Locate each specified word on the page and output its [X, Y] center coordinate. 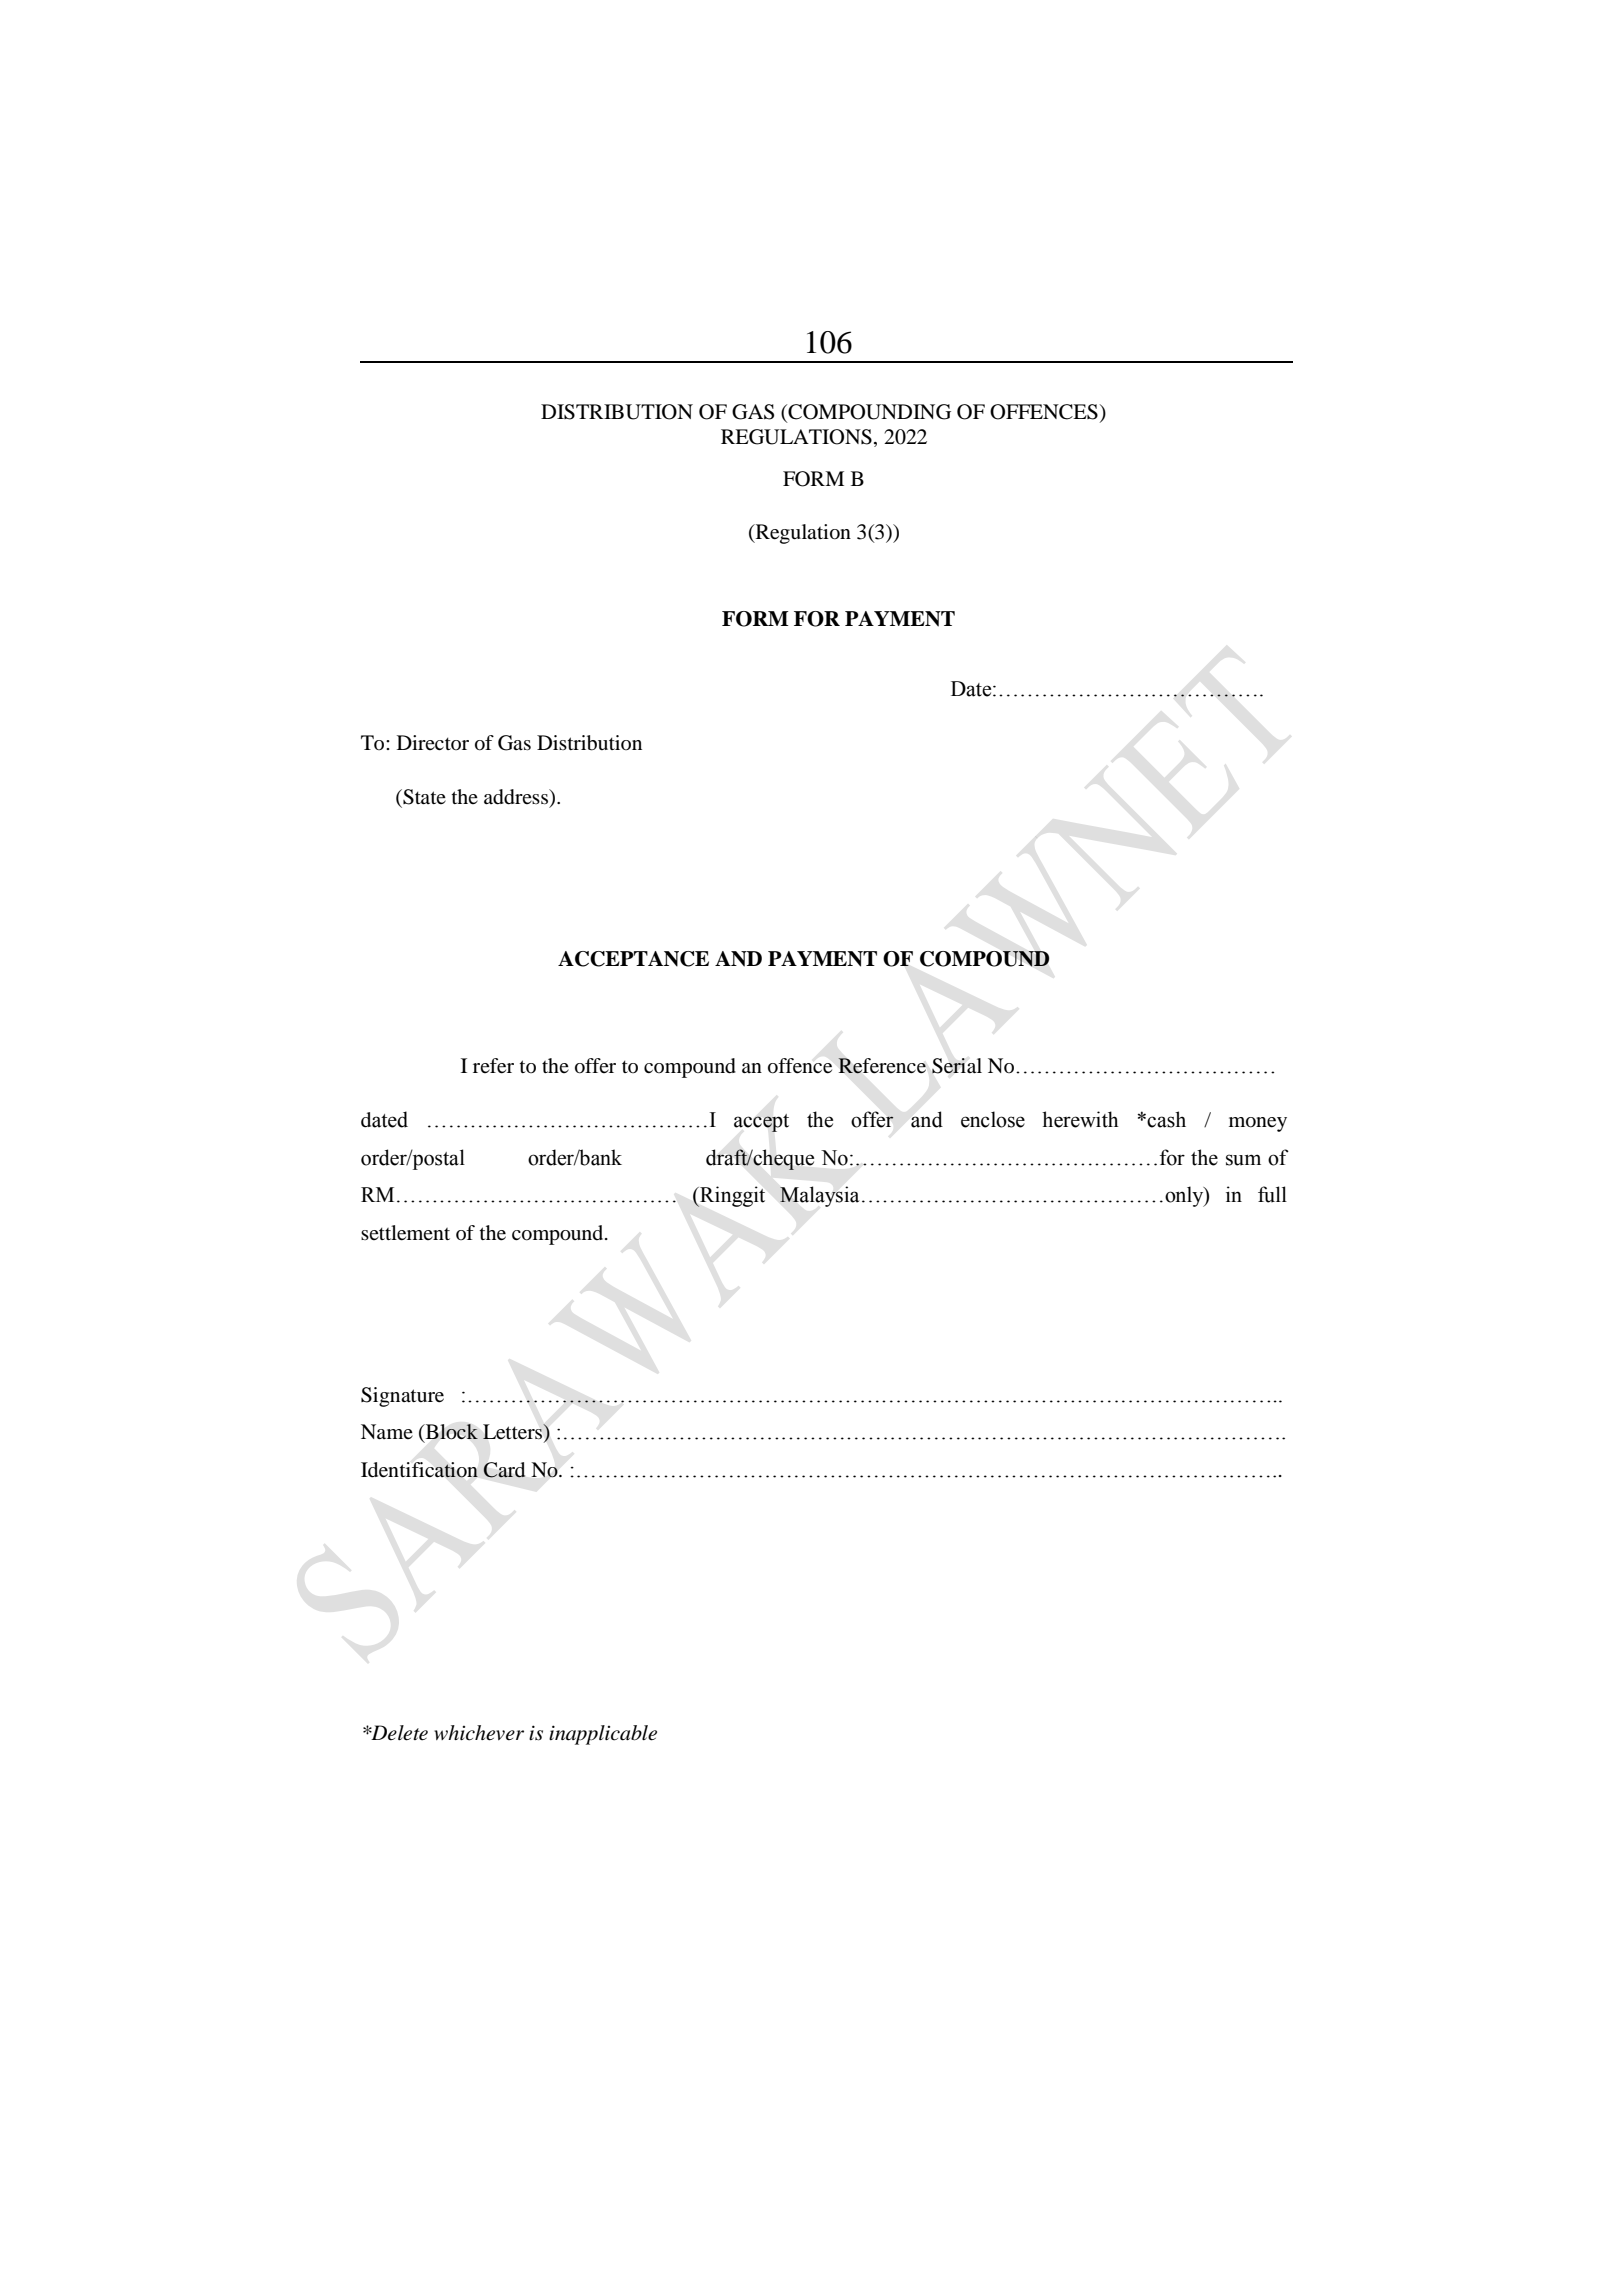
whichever [479, 1733]
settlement [405, 1233]
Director [433, 742]
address [517, 797]
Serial [957, 1066]
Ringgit [731, 1196]
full [1272, 1194]
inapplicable [603, 1735]
